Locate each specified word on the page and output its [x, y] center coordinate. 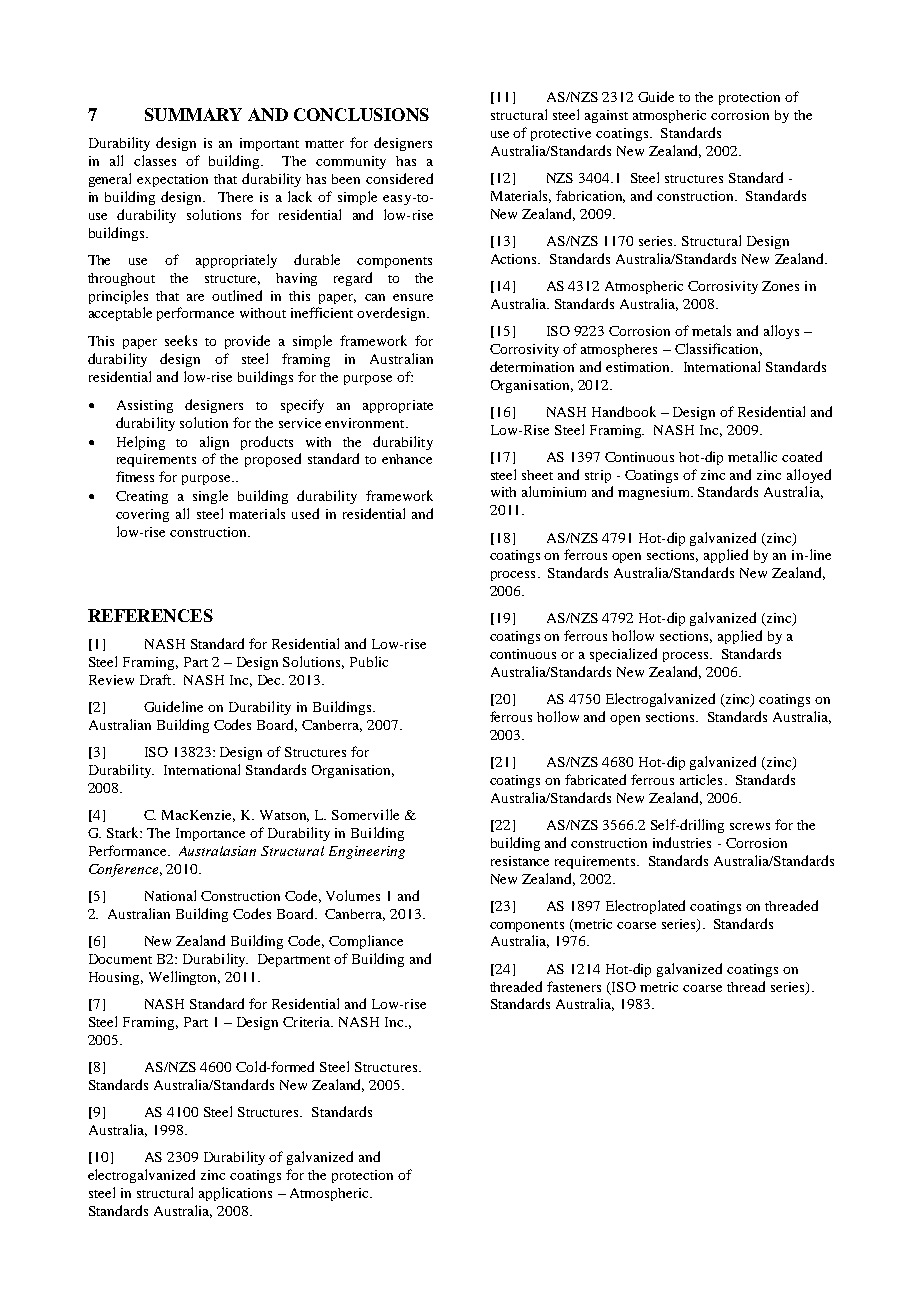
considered [399, 178]
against [606, 116]
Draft [157, 679]
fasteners [574, 986]
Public [369, 661]
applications [235, 1194]
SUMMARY [193, 114]
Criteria [308, 1022]
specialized [623, 655]
